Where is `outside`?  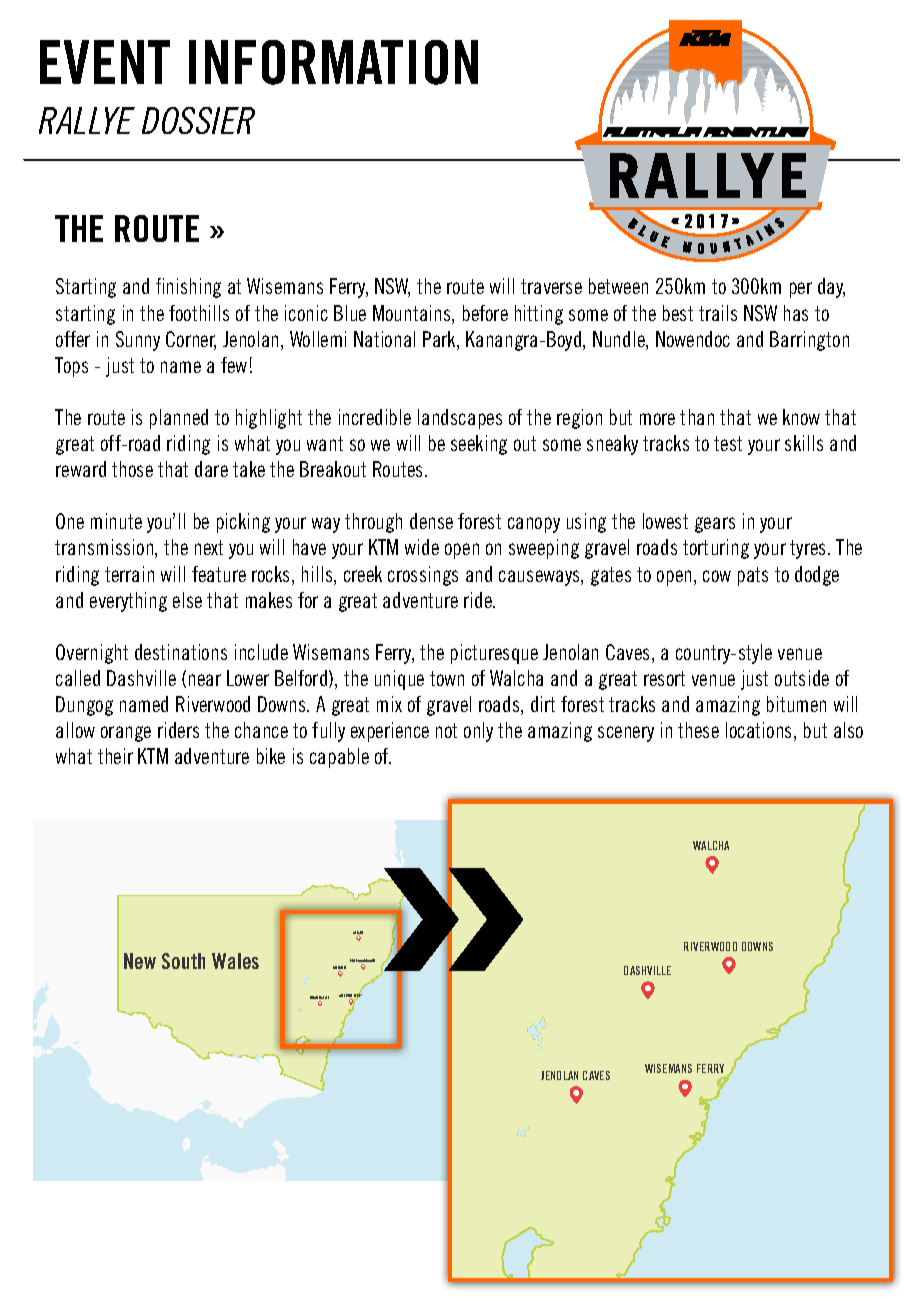
outside is located at coordinates (802, 678).
